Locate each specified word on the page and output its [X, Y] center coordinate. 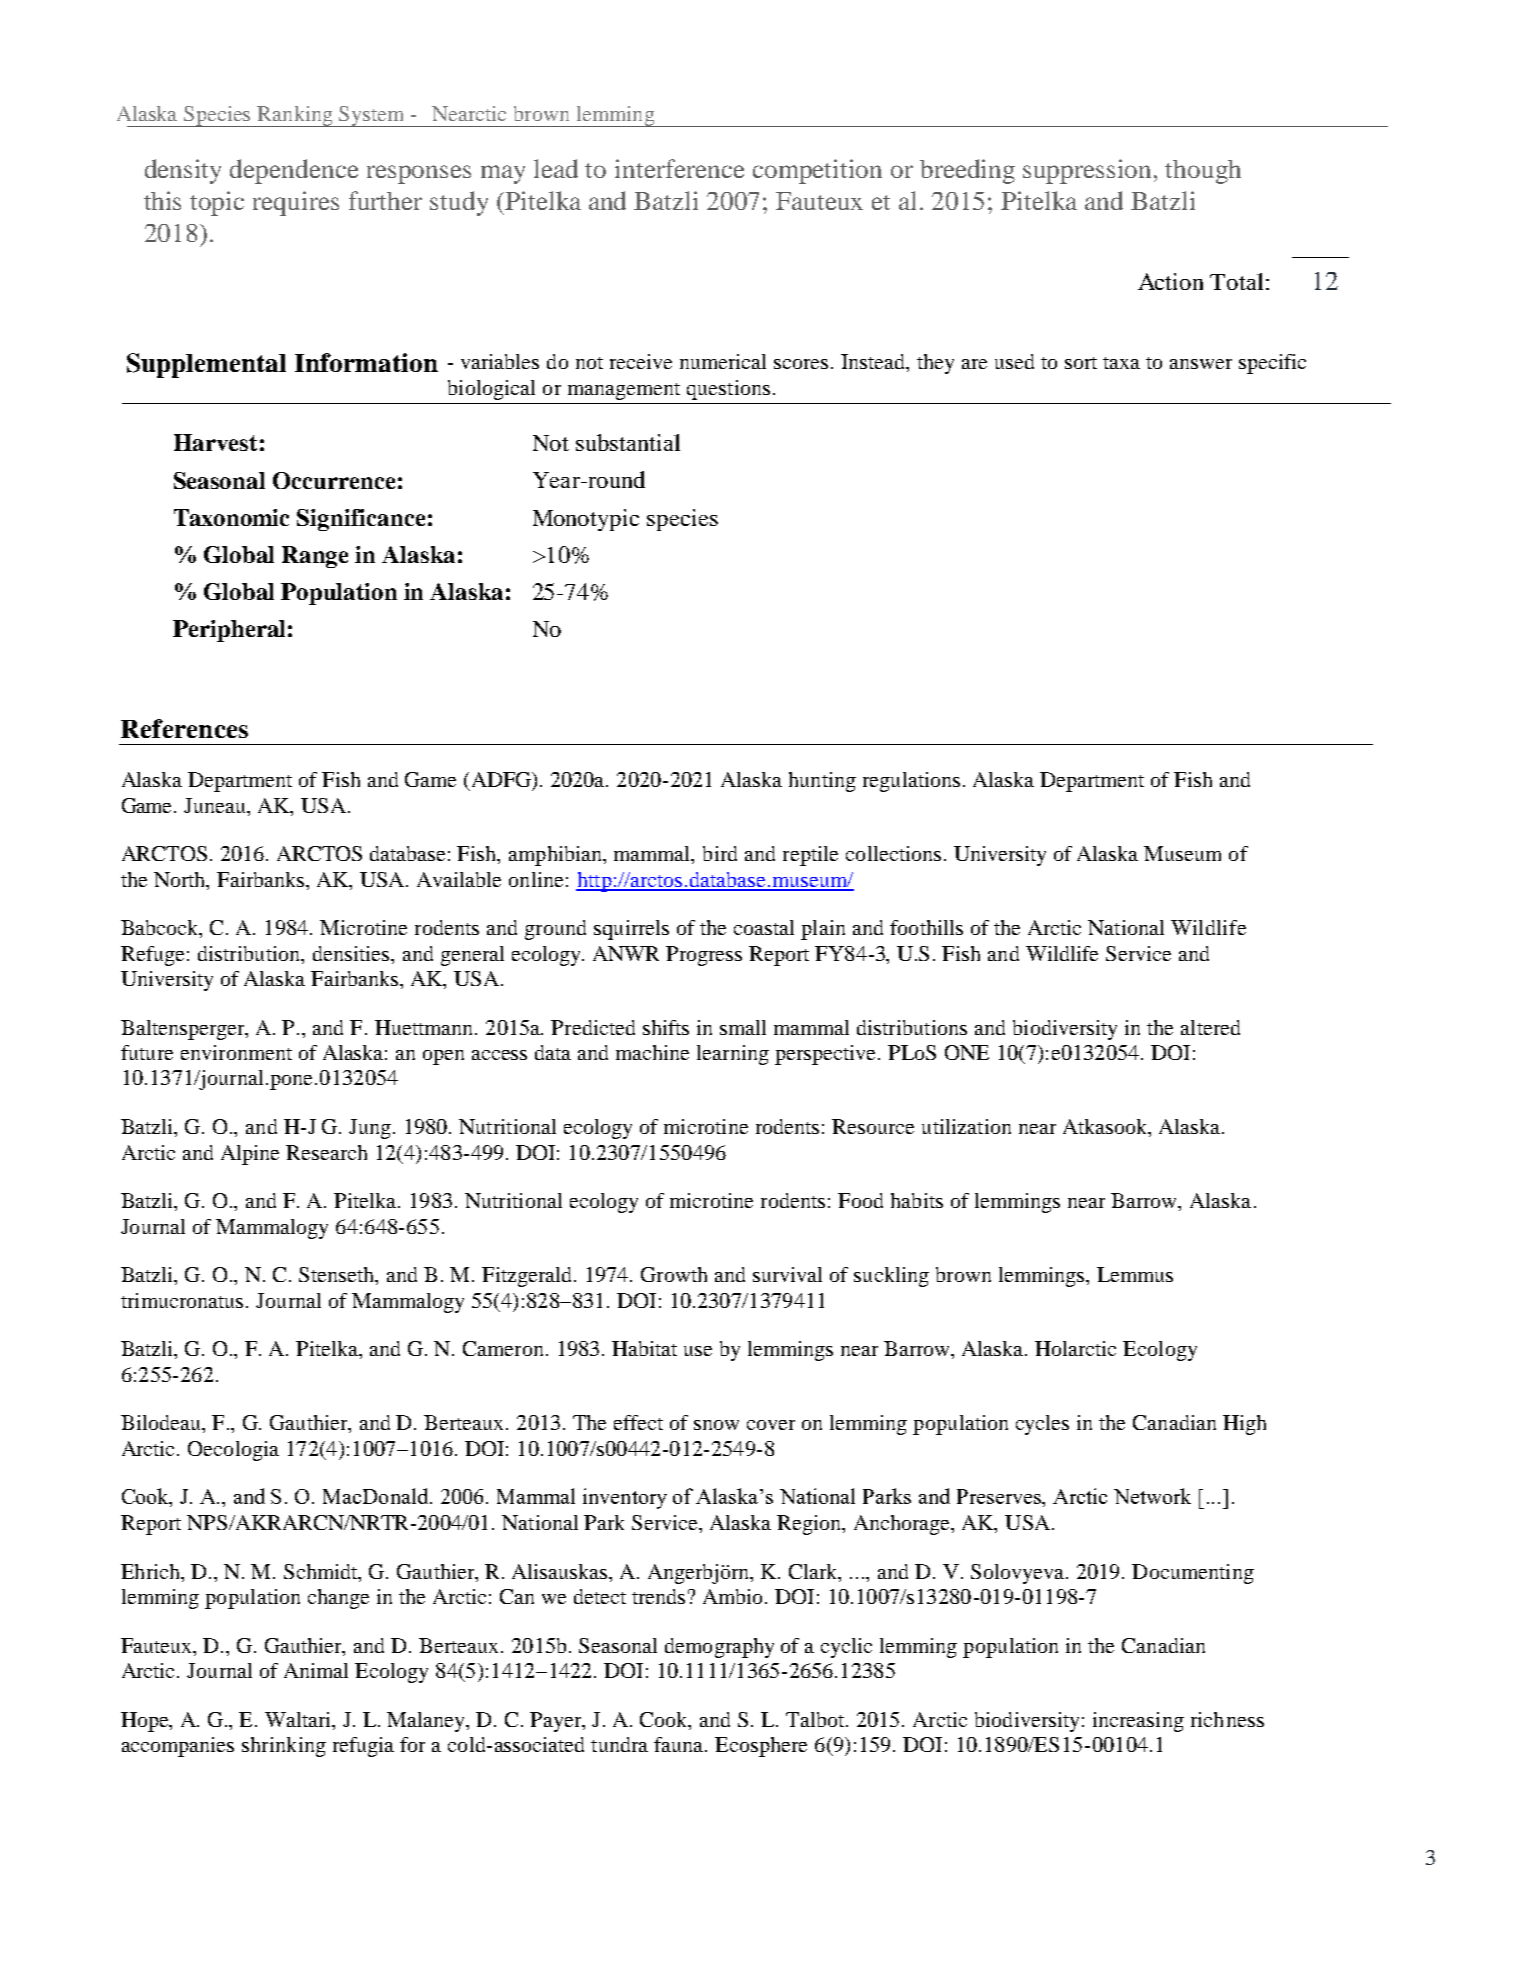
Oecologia [233, 1451]
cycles [1042, 1425]
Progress [704, 956]
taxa [1121, 363]
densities [352, 953]
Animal [316, 1670]
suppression [1089, 171]
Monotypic [586, 520]
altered [1210, 1027]
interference [679, 168]
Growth [674, 1274]
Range [315, 557]
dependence [294, 171]
